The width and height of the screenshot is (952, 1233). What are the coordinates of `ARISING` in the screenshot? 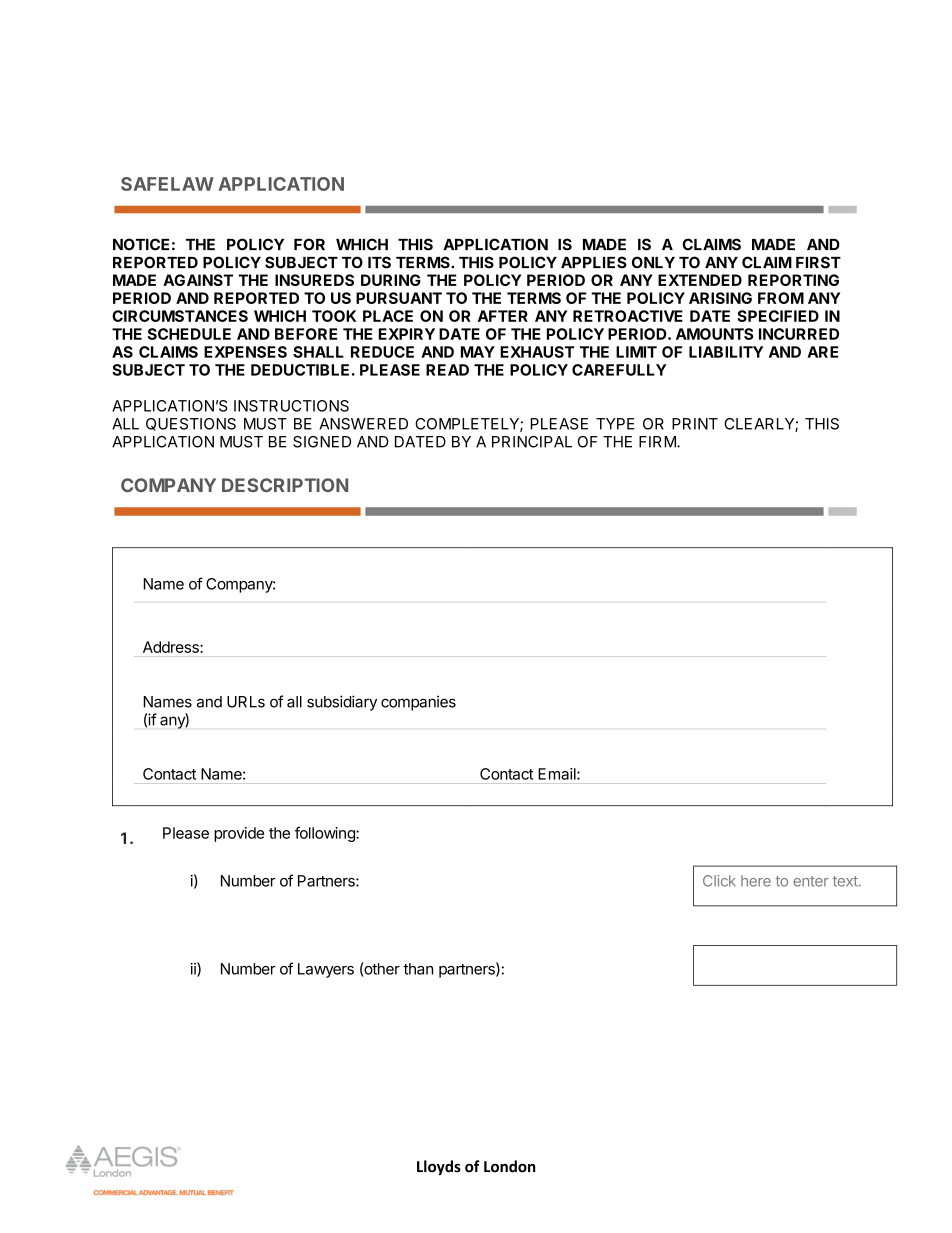 It's located at (720, 298).
